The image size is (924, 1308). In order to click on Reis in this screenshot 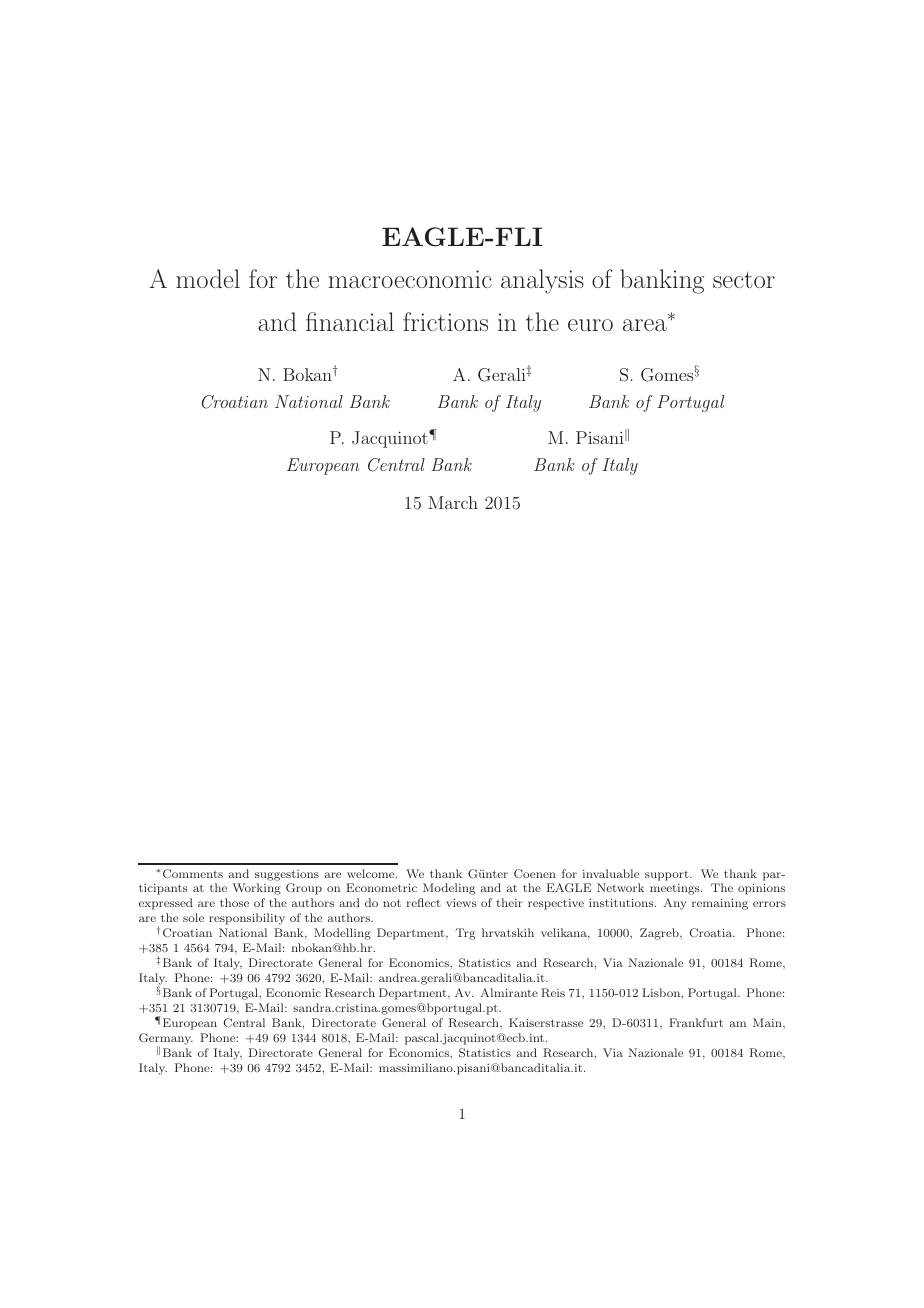, I will do `click(553, 992)`.
